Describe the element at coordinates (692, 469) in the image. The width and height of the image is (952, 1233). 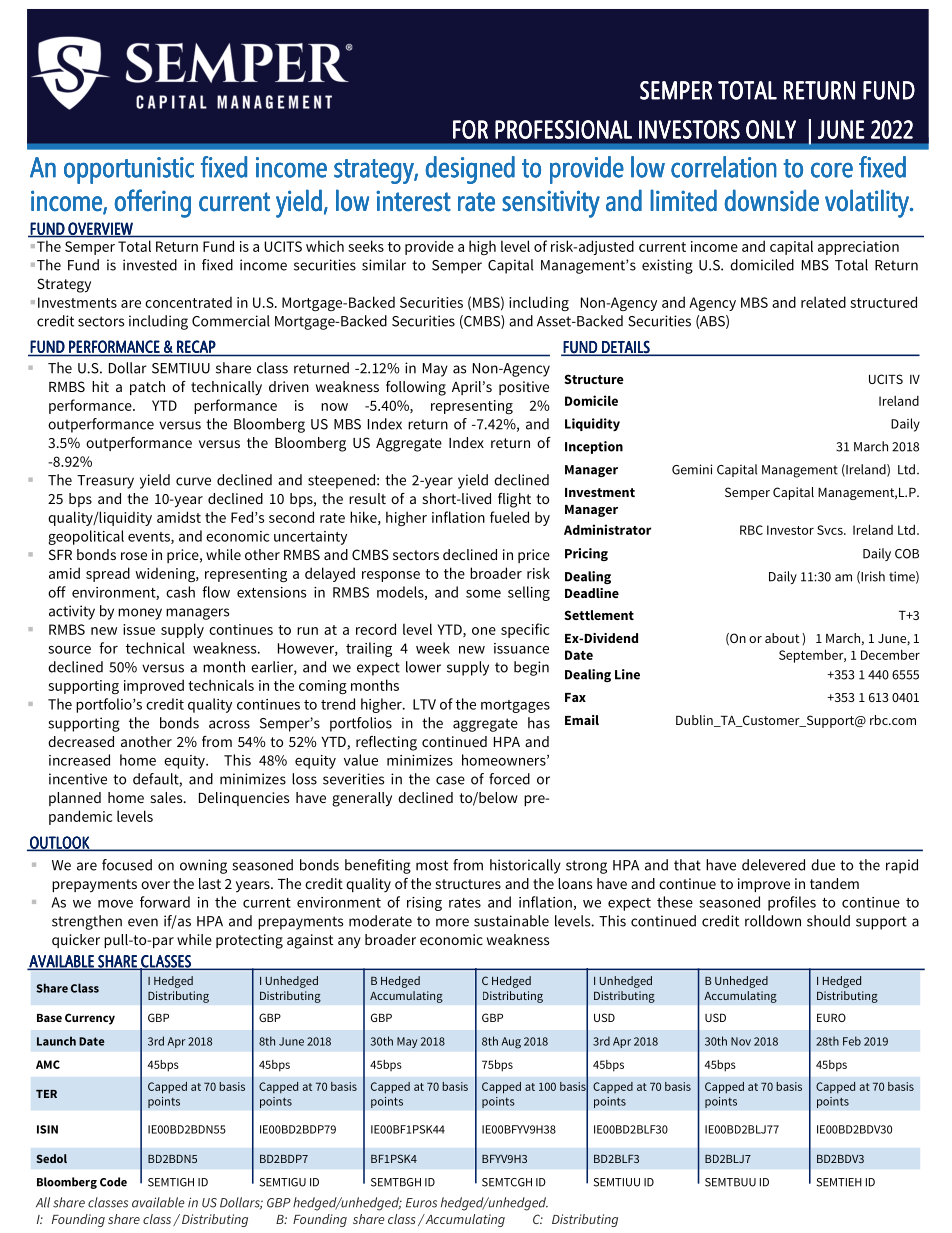
I see `Gemini` at that location.
